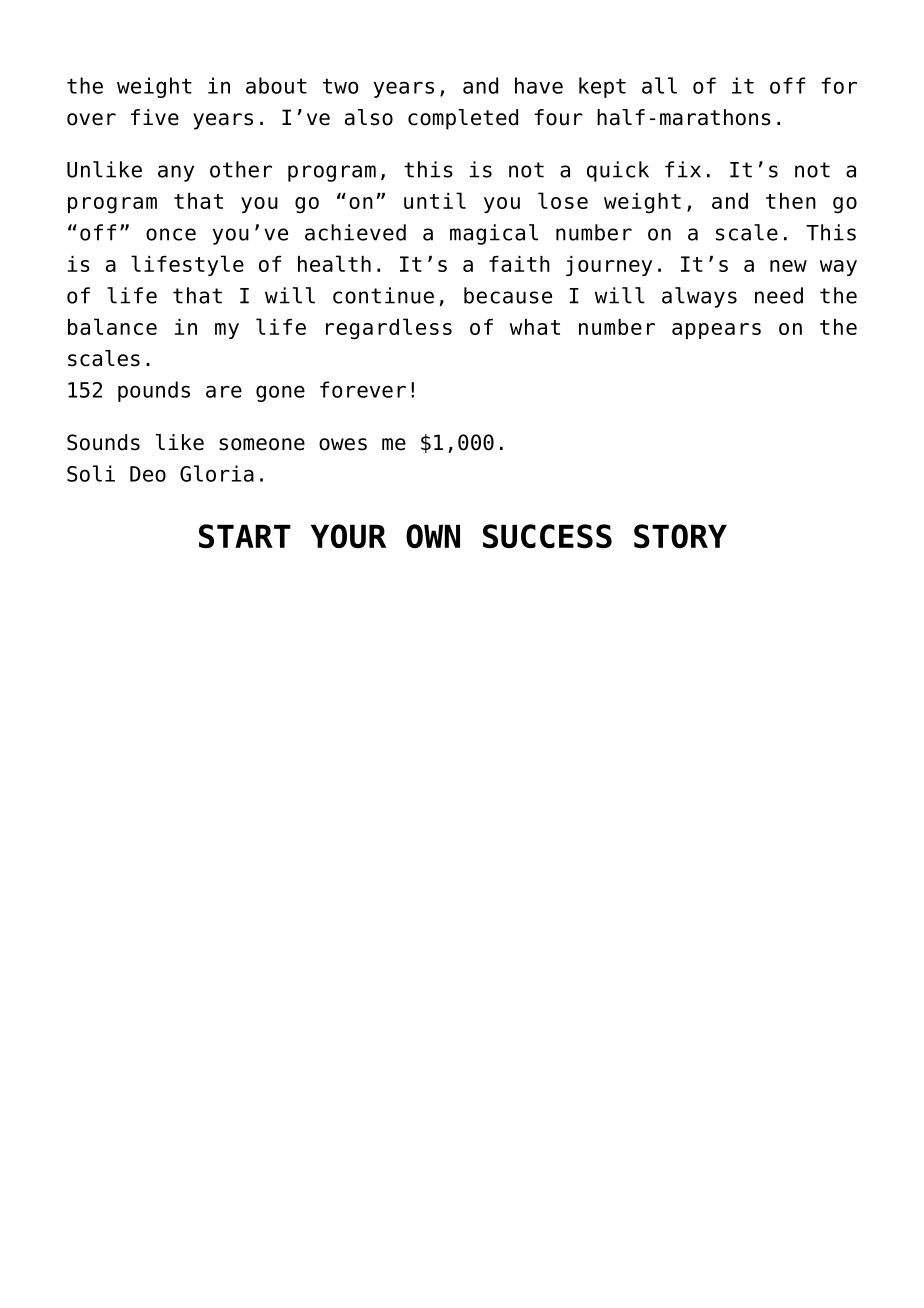 This page has width=924, height=1308. Describe the element at coordinates (155, 117) in the page. I see `five` at that location.
